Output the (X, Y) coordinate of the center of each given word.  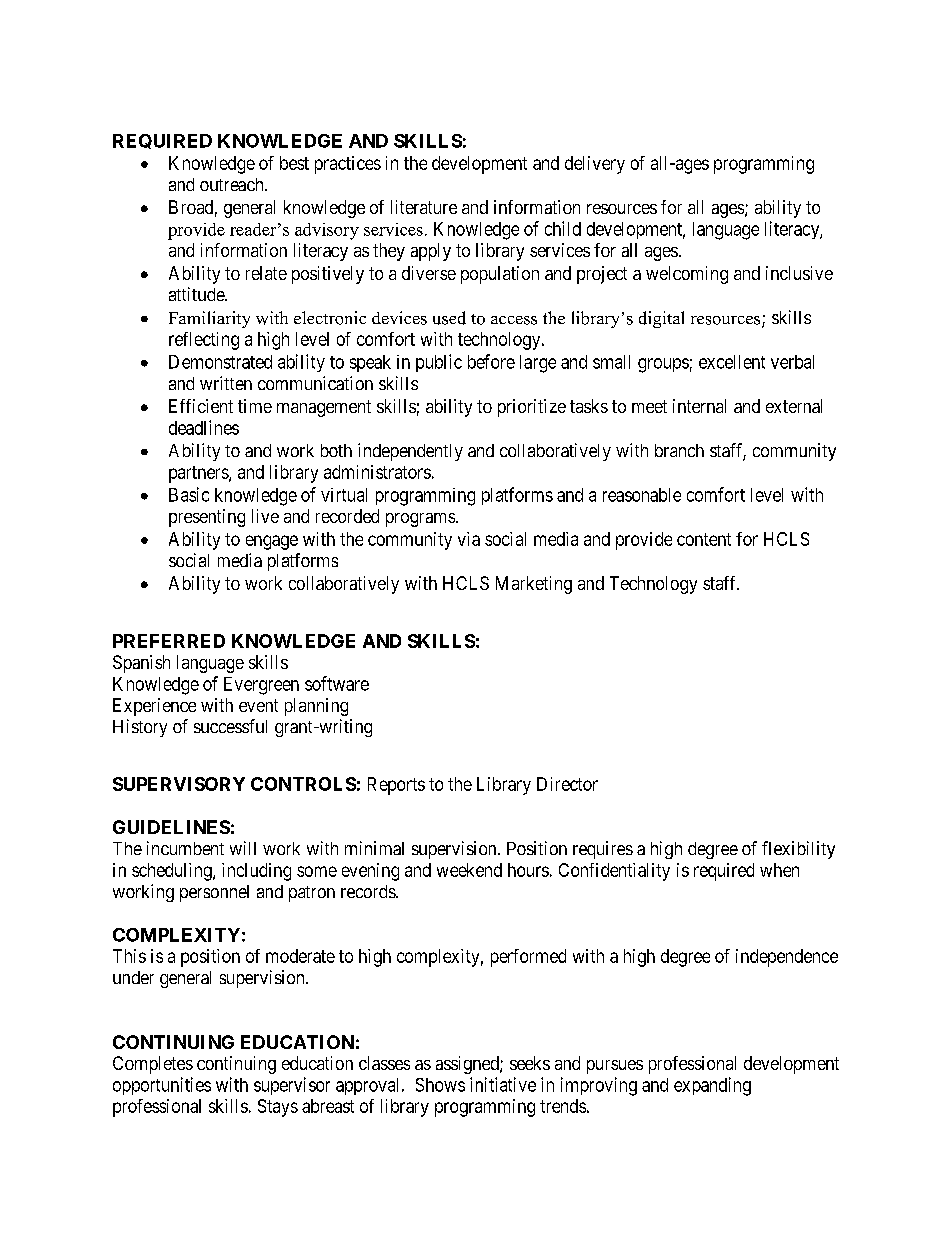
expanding (712, 1086)
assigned (468, 1065)
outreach (233, 184)
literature (424, 207)
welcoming (687, 275)
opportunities (162, 1086)
